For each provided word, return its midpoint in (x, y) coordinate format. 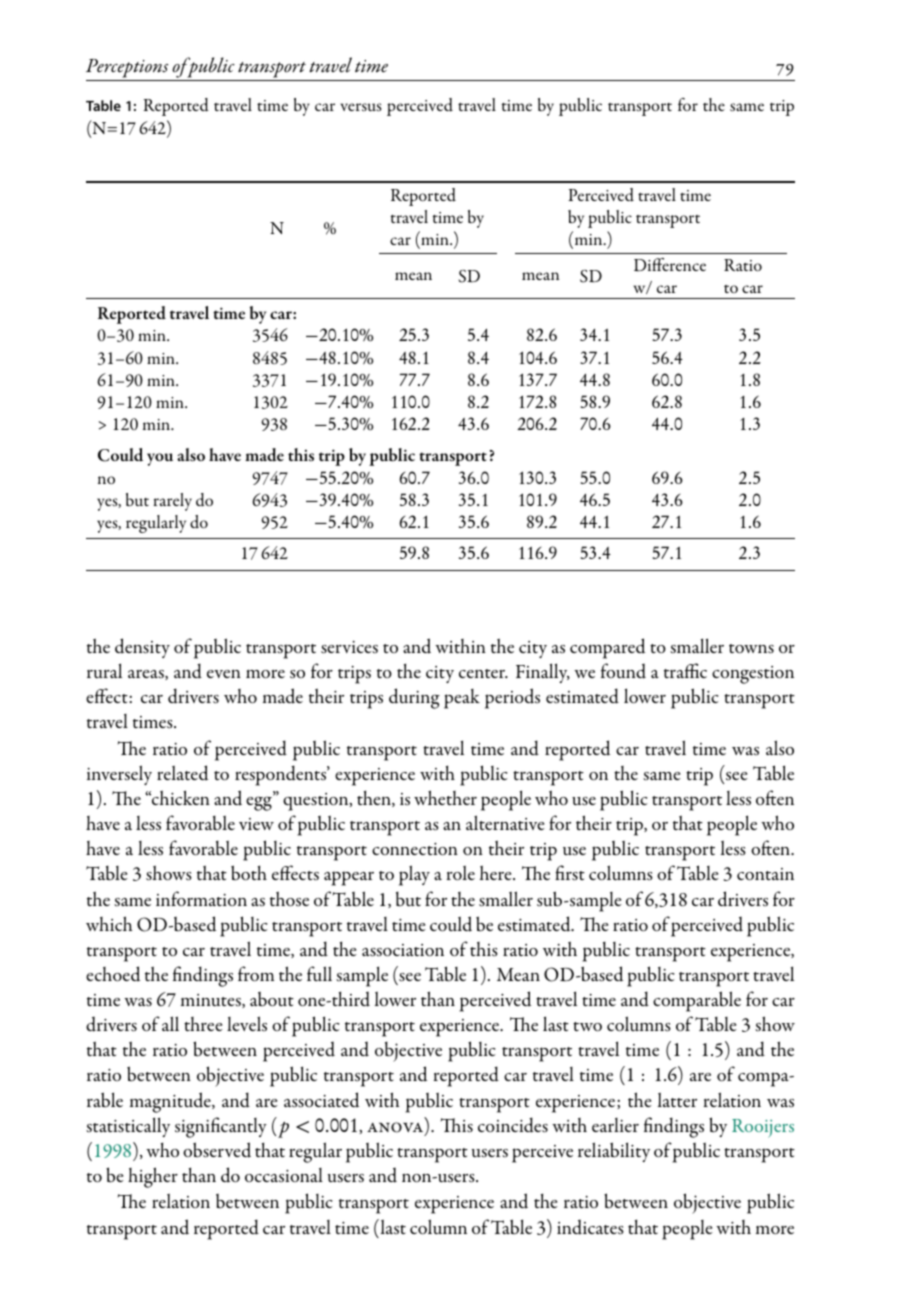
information (201, 899)
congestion (753, 675)
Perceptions (128, 70)
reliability (614, 1152)
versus (360, 107)
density (142, 648)
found (623, 671)
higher (153, 1177)
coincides (513, 1125)
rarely (172, 502)
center (483, 673)
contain (765, 874)
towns (751, 649)
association (403, 950)
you (160, 459)
